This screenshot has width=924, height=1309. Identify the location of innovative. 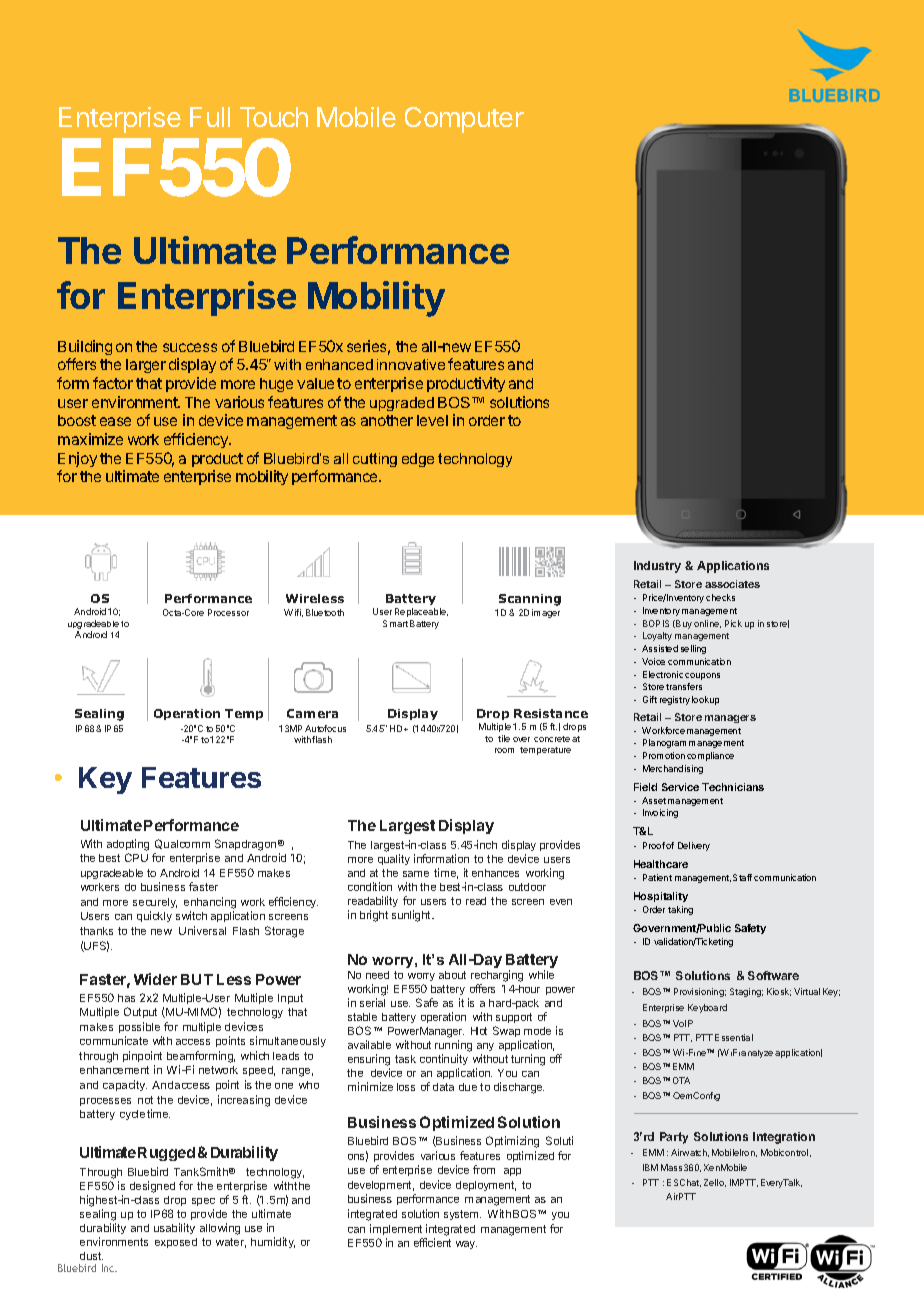
(411, 364).
